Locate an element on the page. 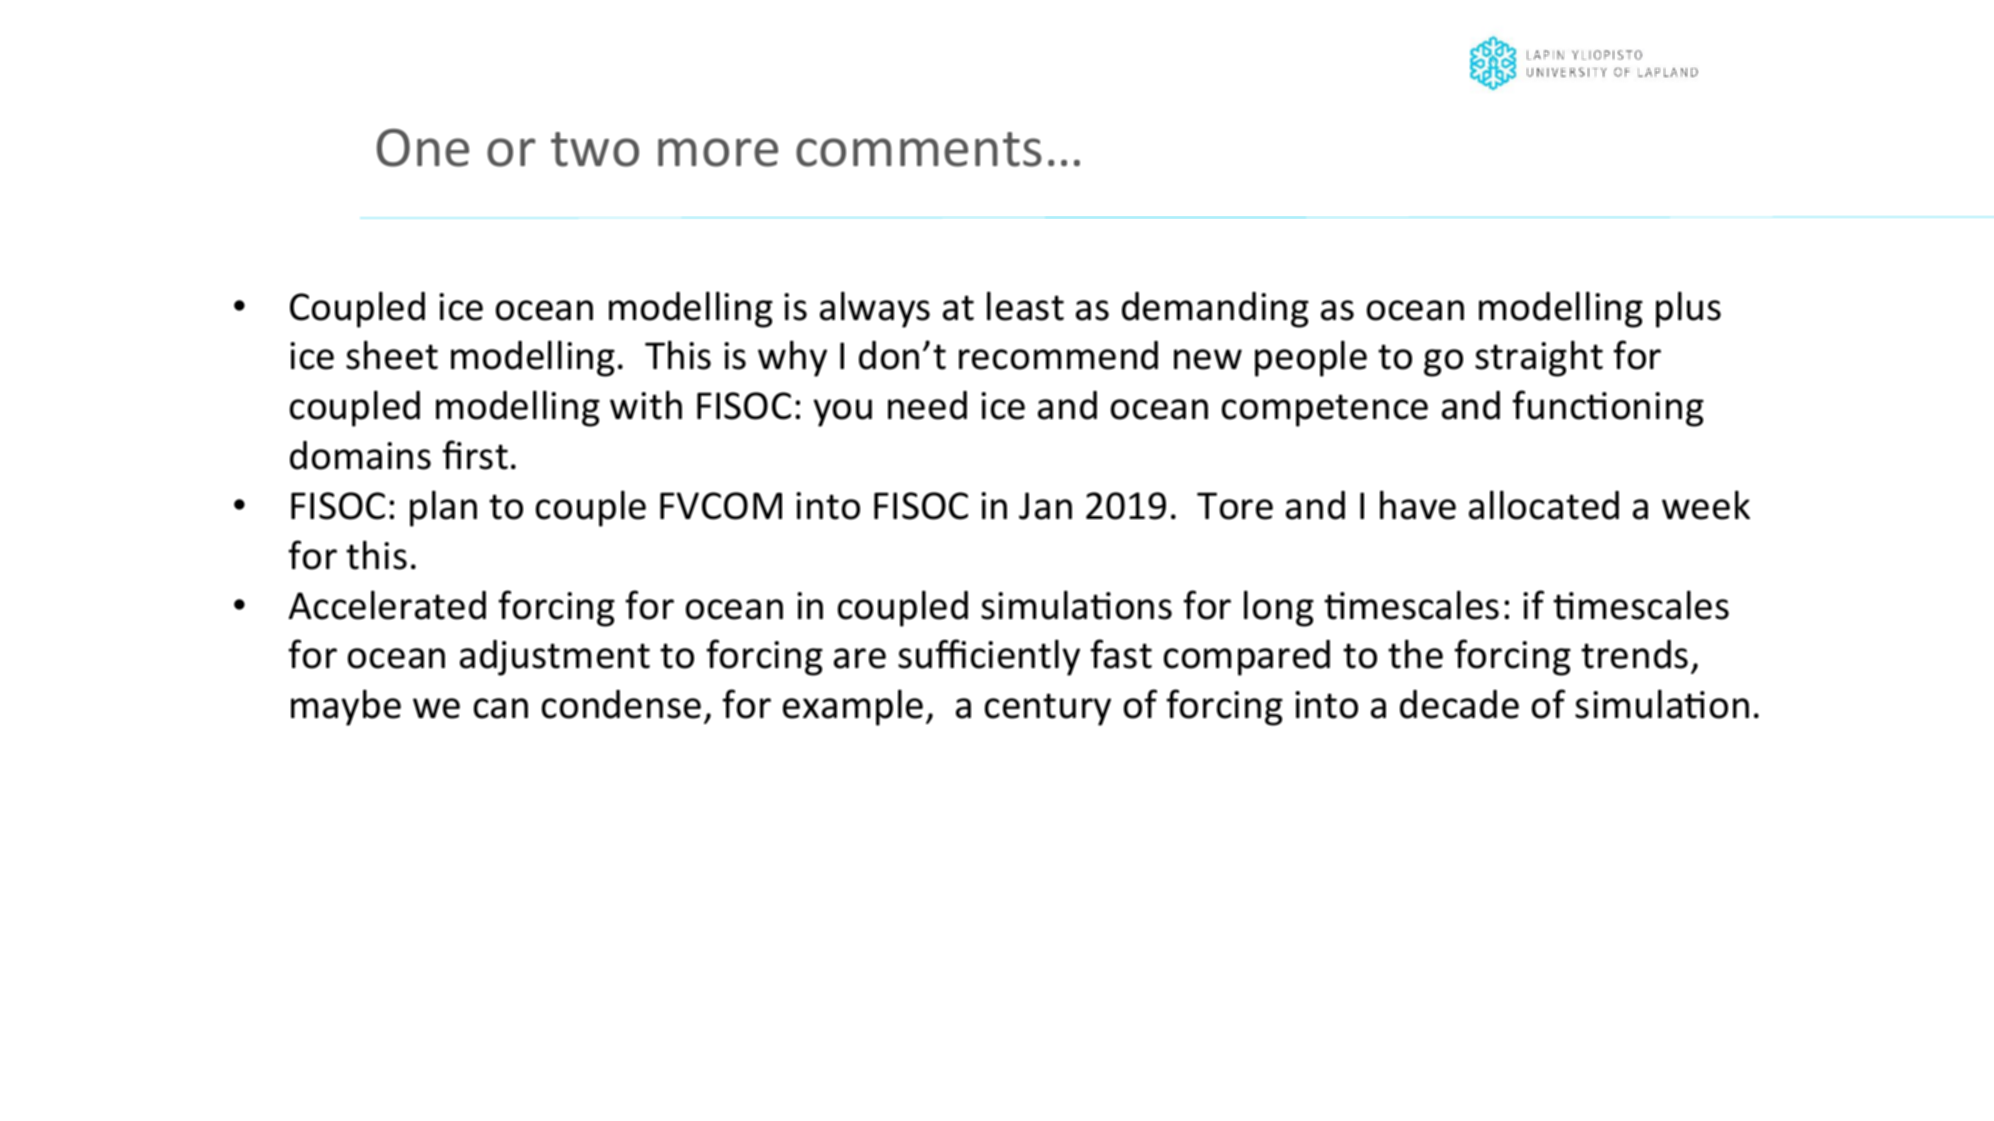  can is located at coordinates (501, 708).
